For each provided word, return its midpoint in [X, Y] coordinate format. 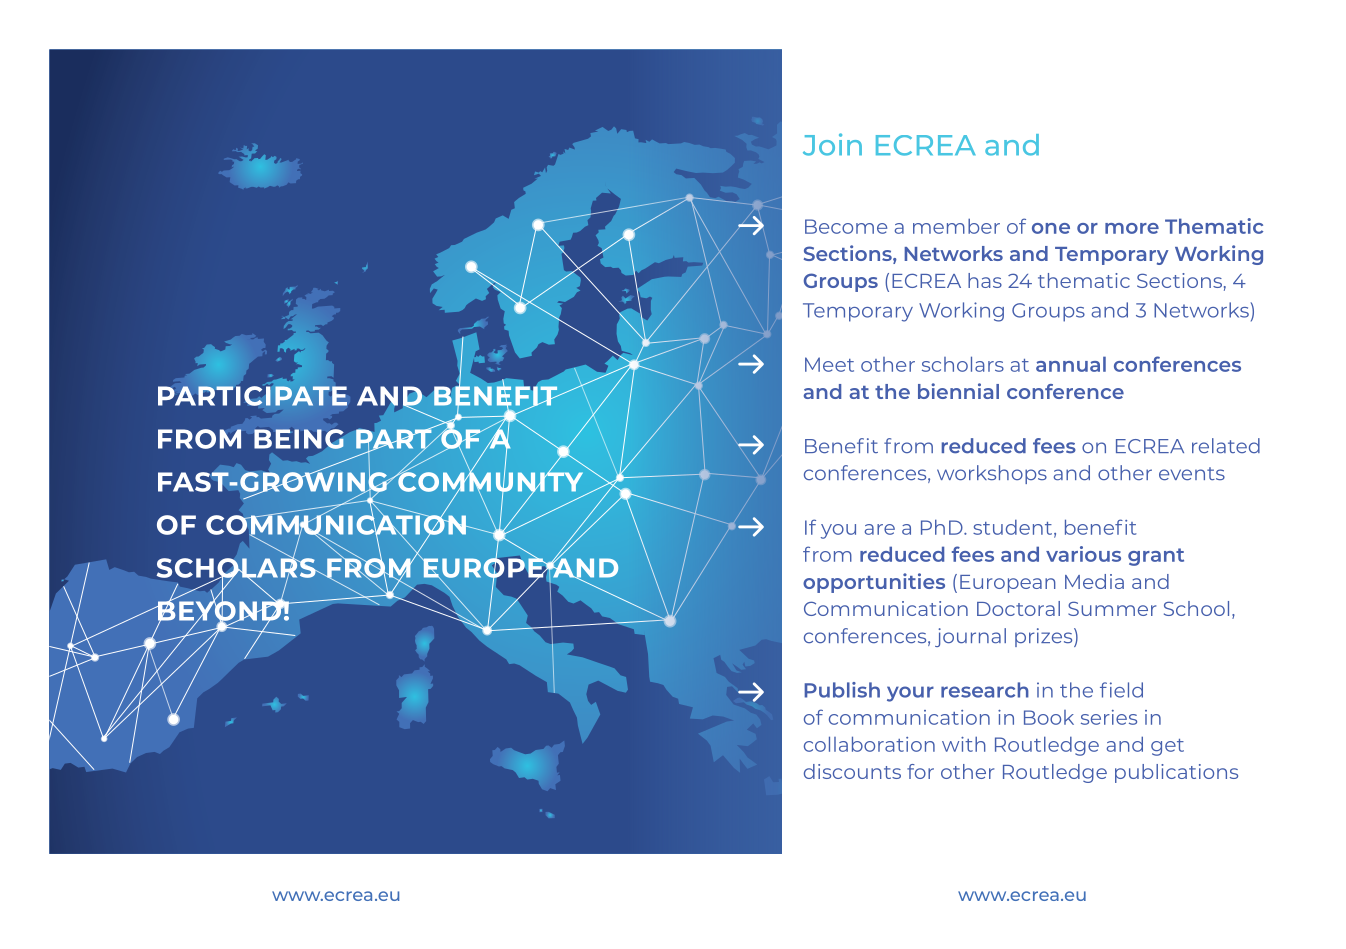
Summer [1112, 608]
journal [970, 637]
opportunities [874, 583]
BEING [299, 439]
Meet [829, 364]
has [985, 280]
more [1132, 228]
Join [832, 144]
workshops [992, 474]
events [1192, 473]
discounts [852, 771]
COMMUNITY [489, 482]
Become [846, 226]
